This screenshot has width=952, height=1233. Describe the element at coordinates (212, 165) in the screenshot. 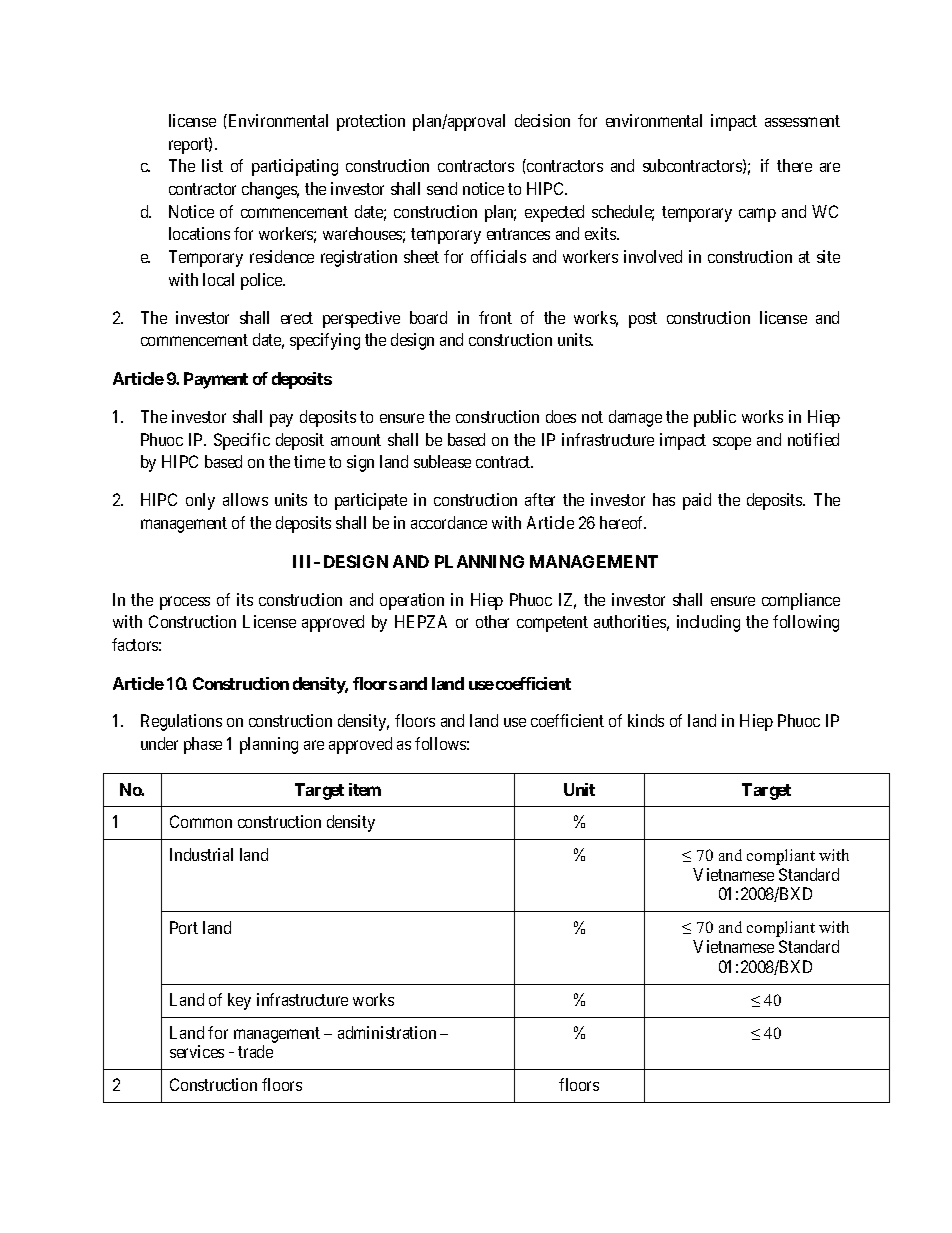

I see `list` at that location.
